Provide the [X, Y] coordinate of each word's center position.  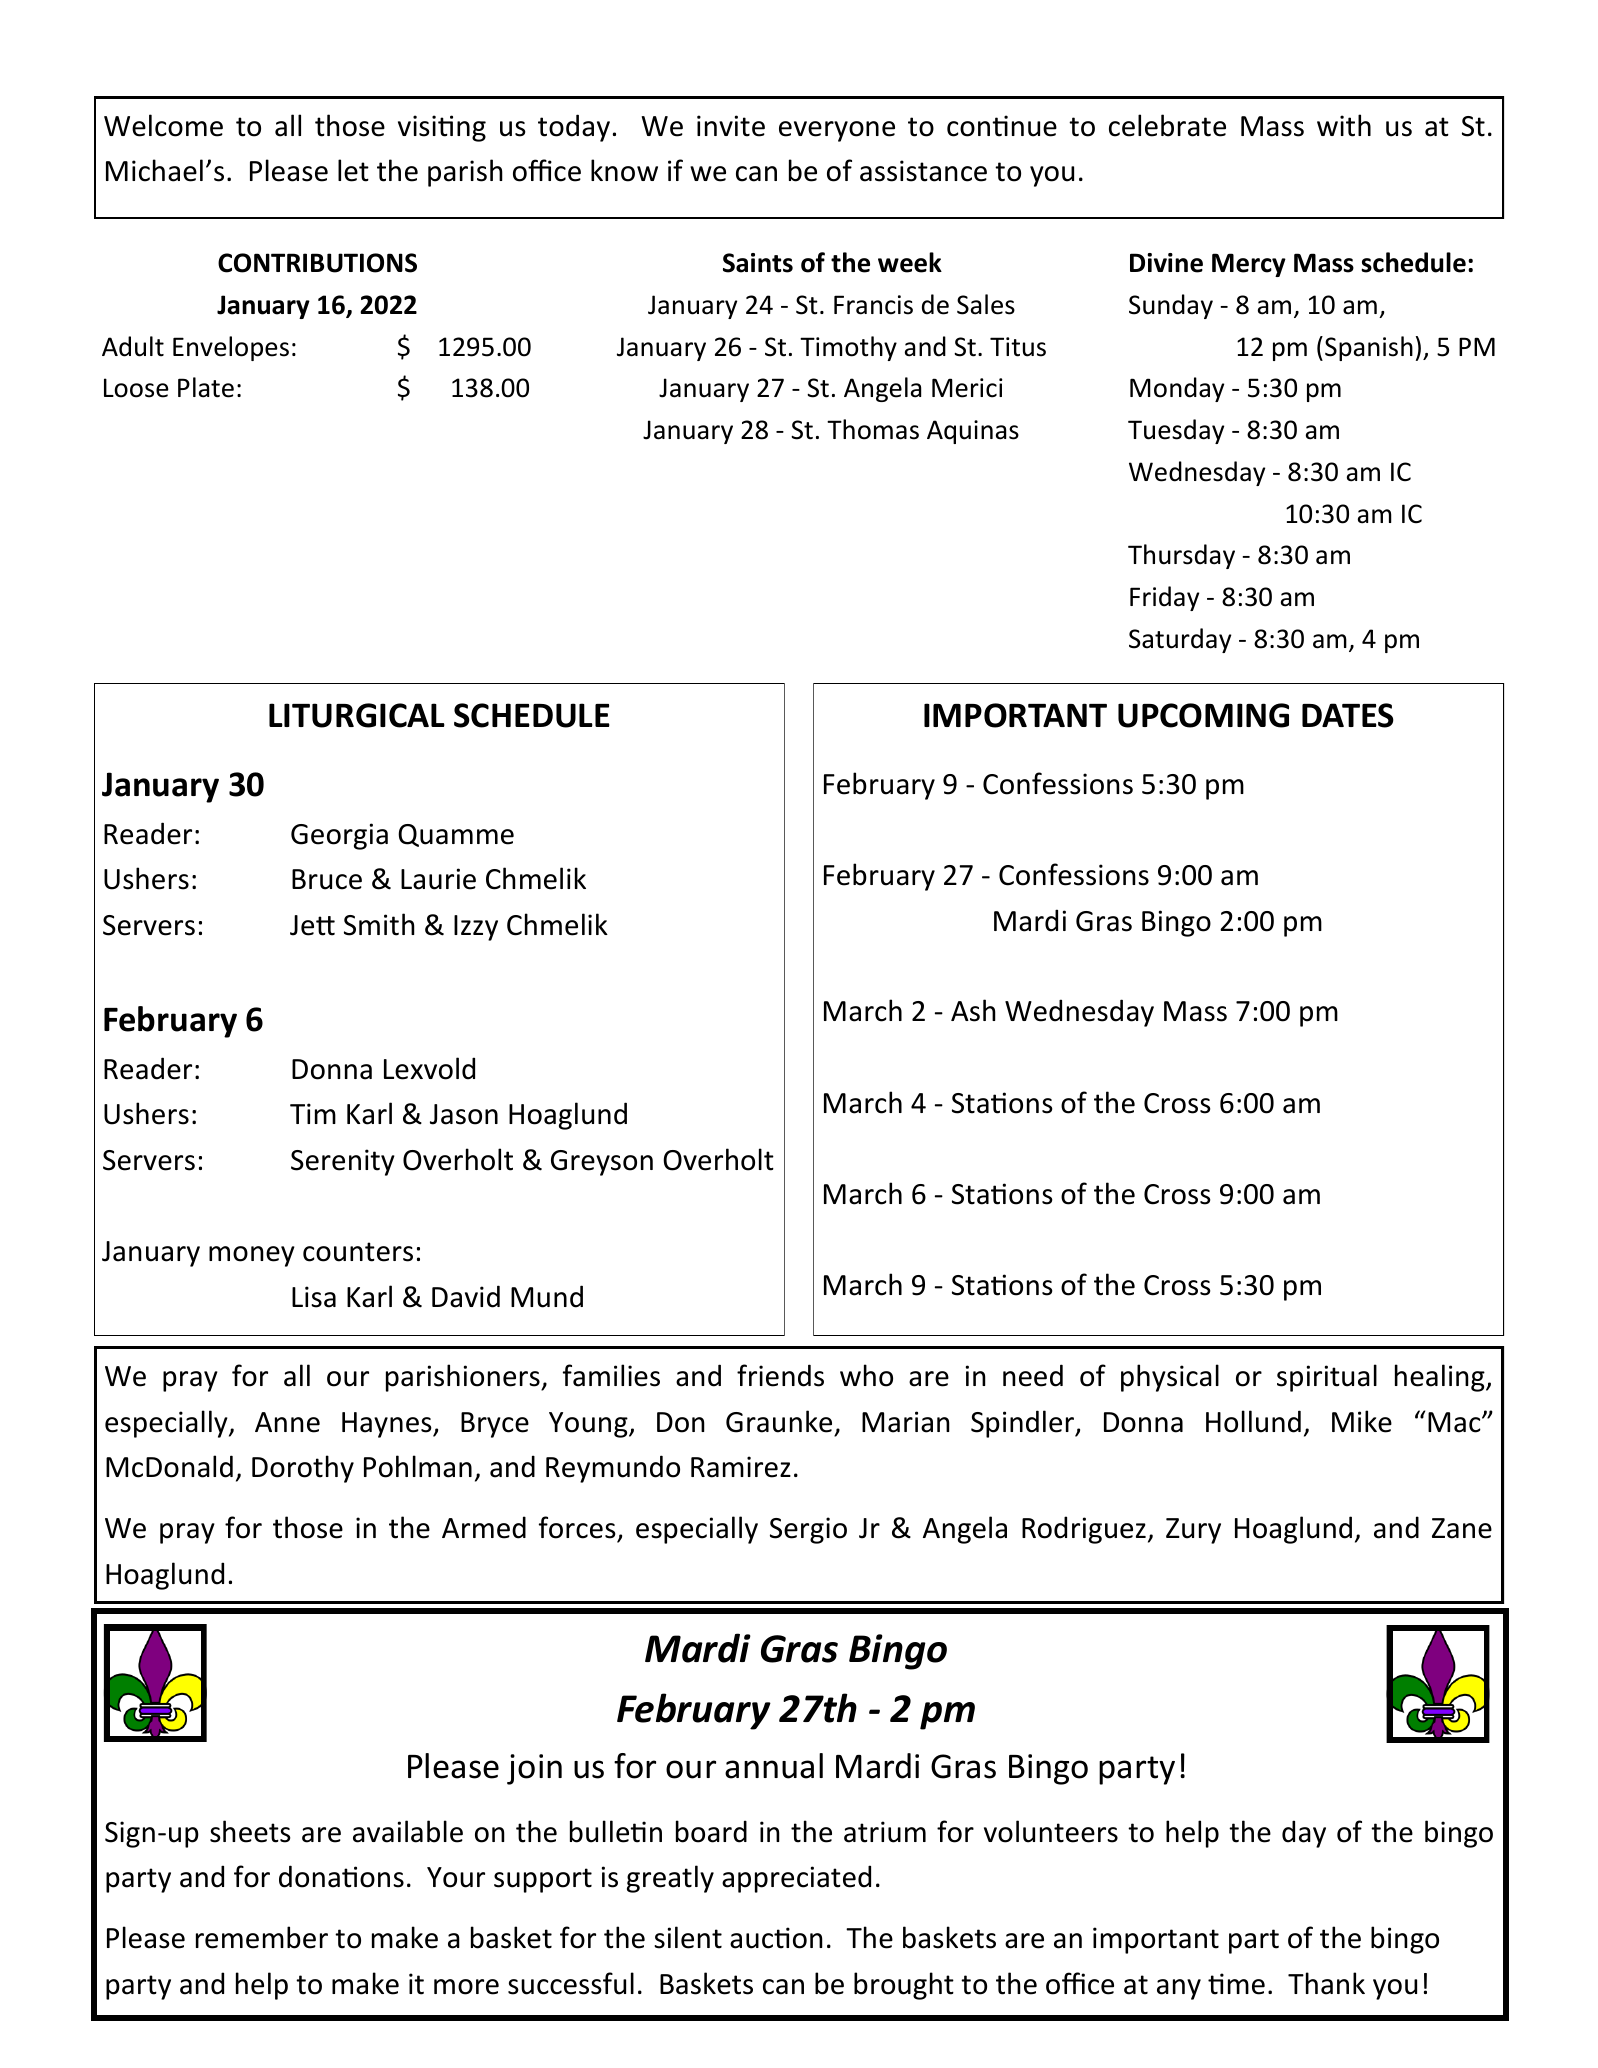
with [1344, 125]
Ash [973, 1010]
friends [780, 1375]
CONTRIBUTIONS [317, 263]
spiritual [1327, 1378]
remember [262, 1937]
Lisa [314, 1297]
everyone [837, 131]
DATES [1348, 715]
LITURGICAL [357, 715]
